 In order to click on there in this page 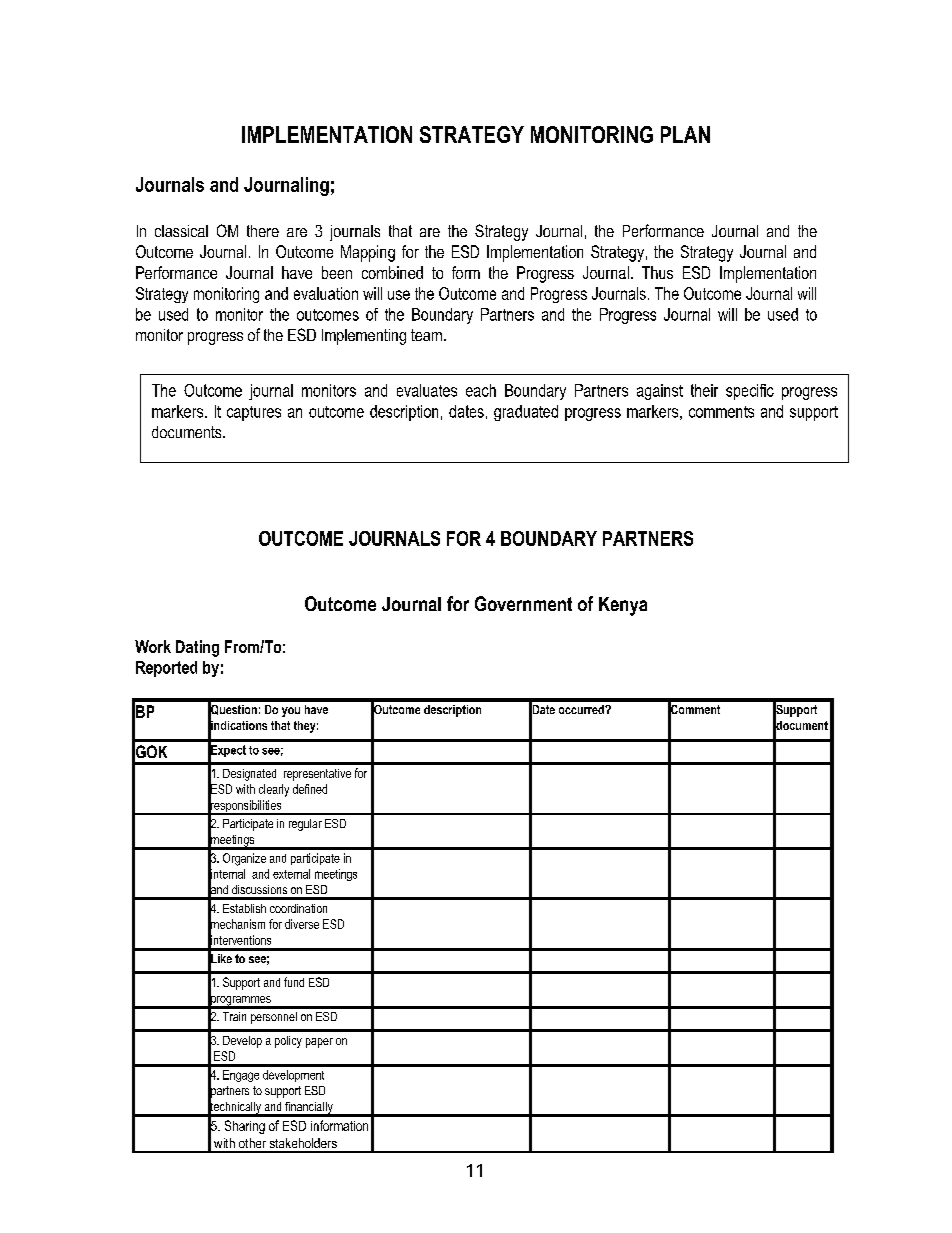, I will do `click(263, 231)`.
